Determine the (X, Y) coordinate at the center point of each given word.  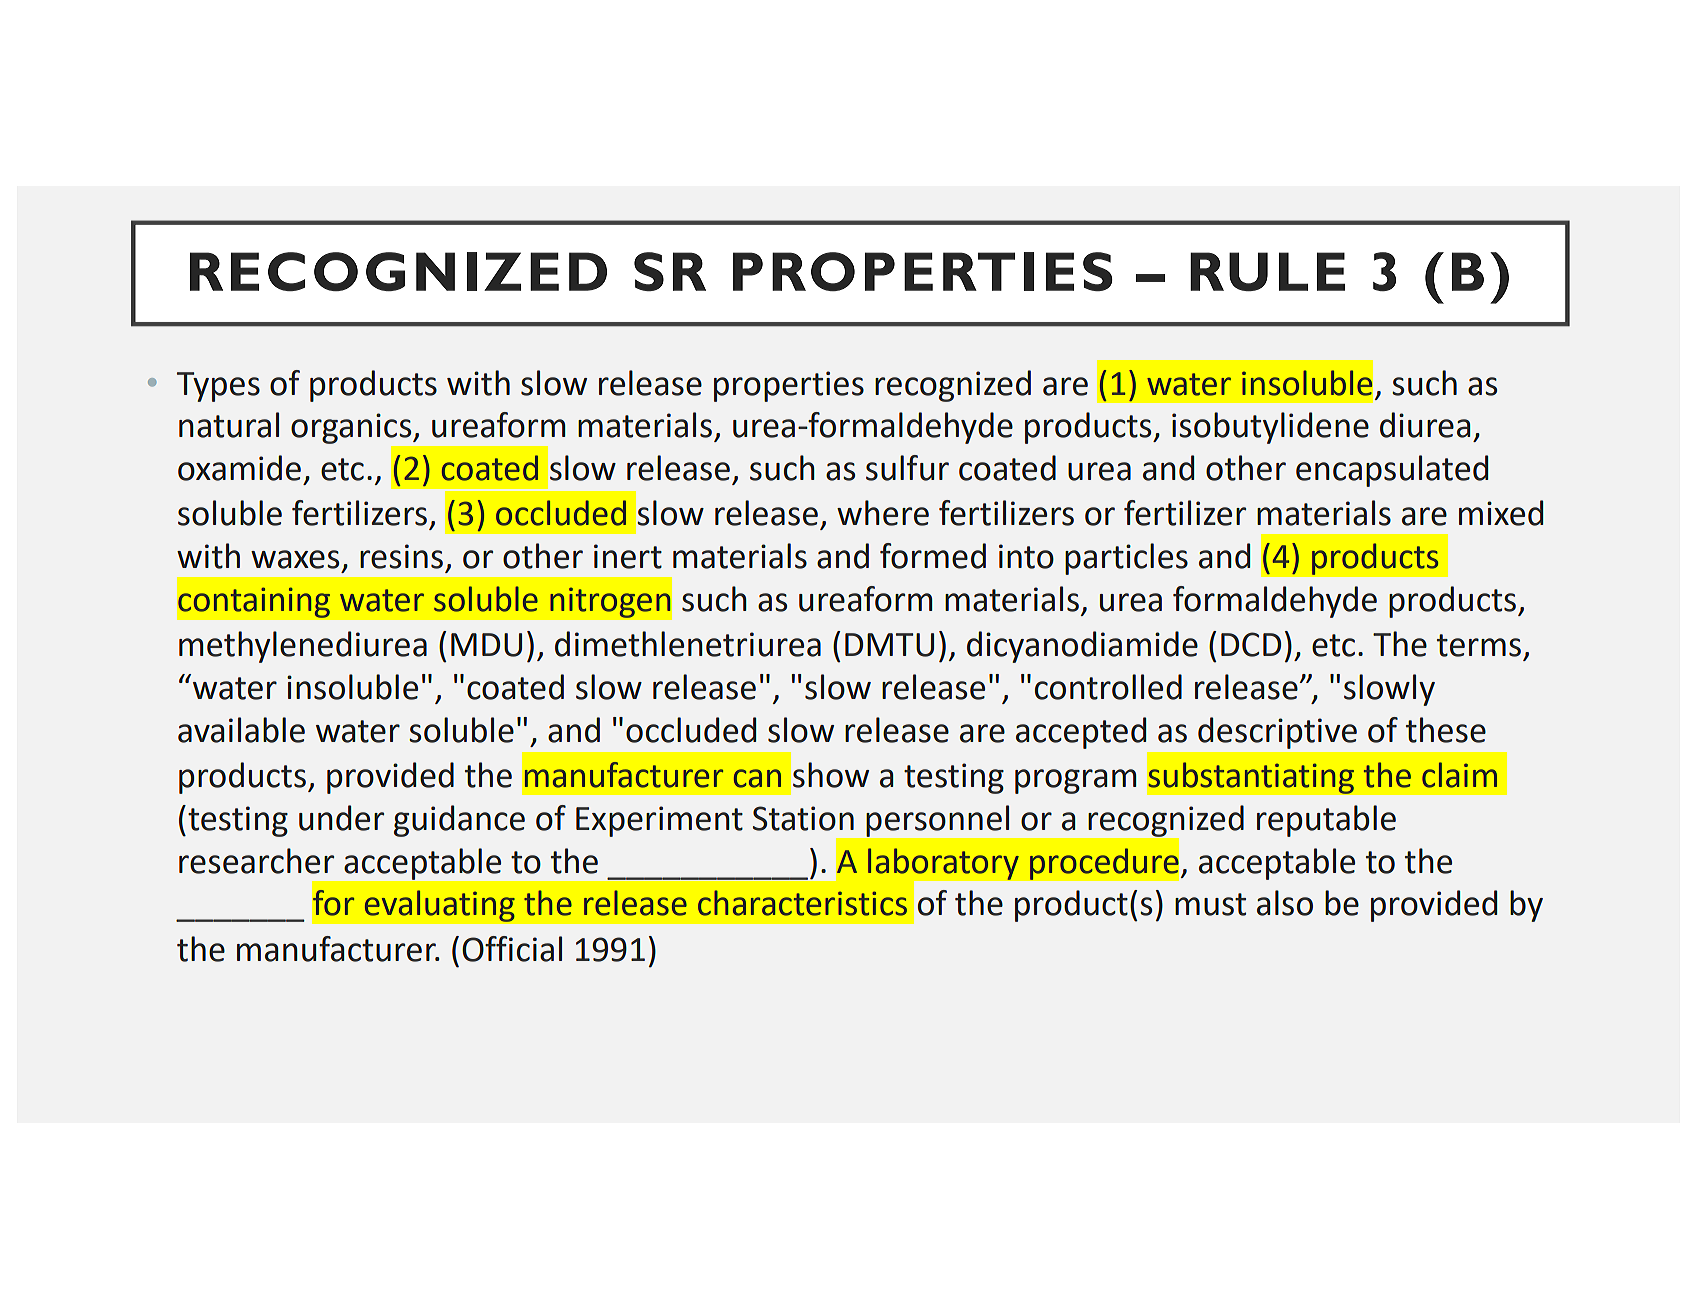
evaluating (439, 906)
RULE (1267, 271)
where (883, 513)
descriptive (1277, 733)
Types (218, 387)
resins (401, 556)
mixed (1501, 513)
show (831, 775)
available (241, 730)
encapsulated (1392, 471)
